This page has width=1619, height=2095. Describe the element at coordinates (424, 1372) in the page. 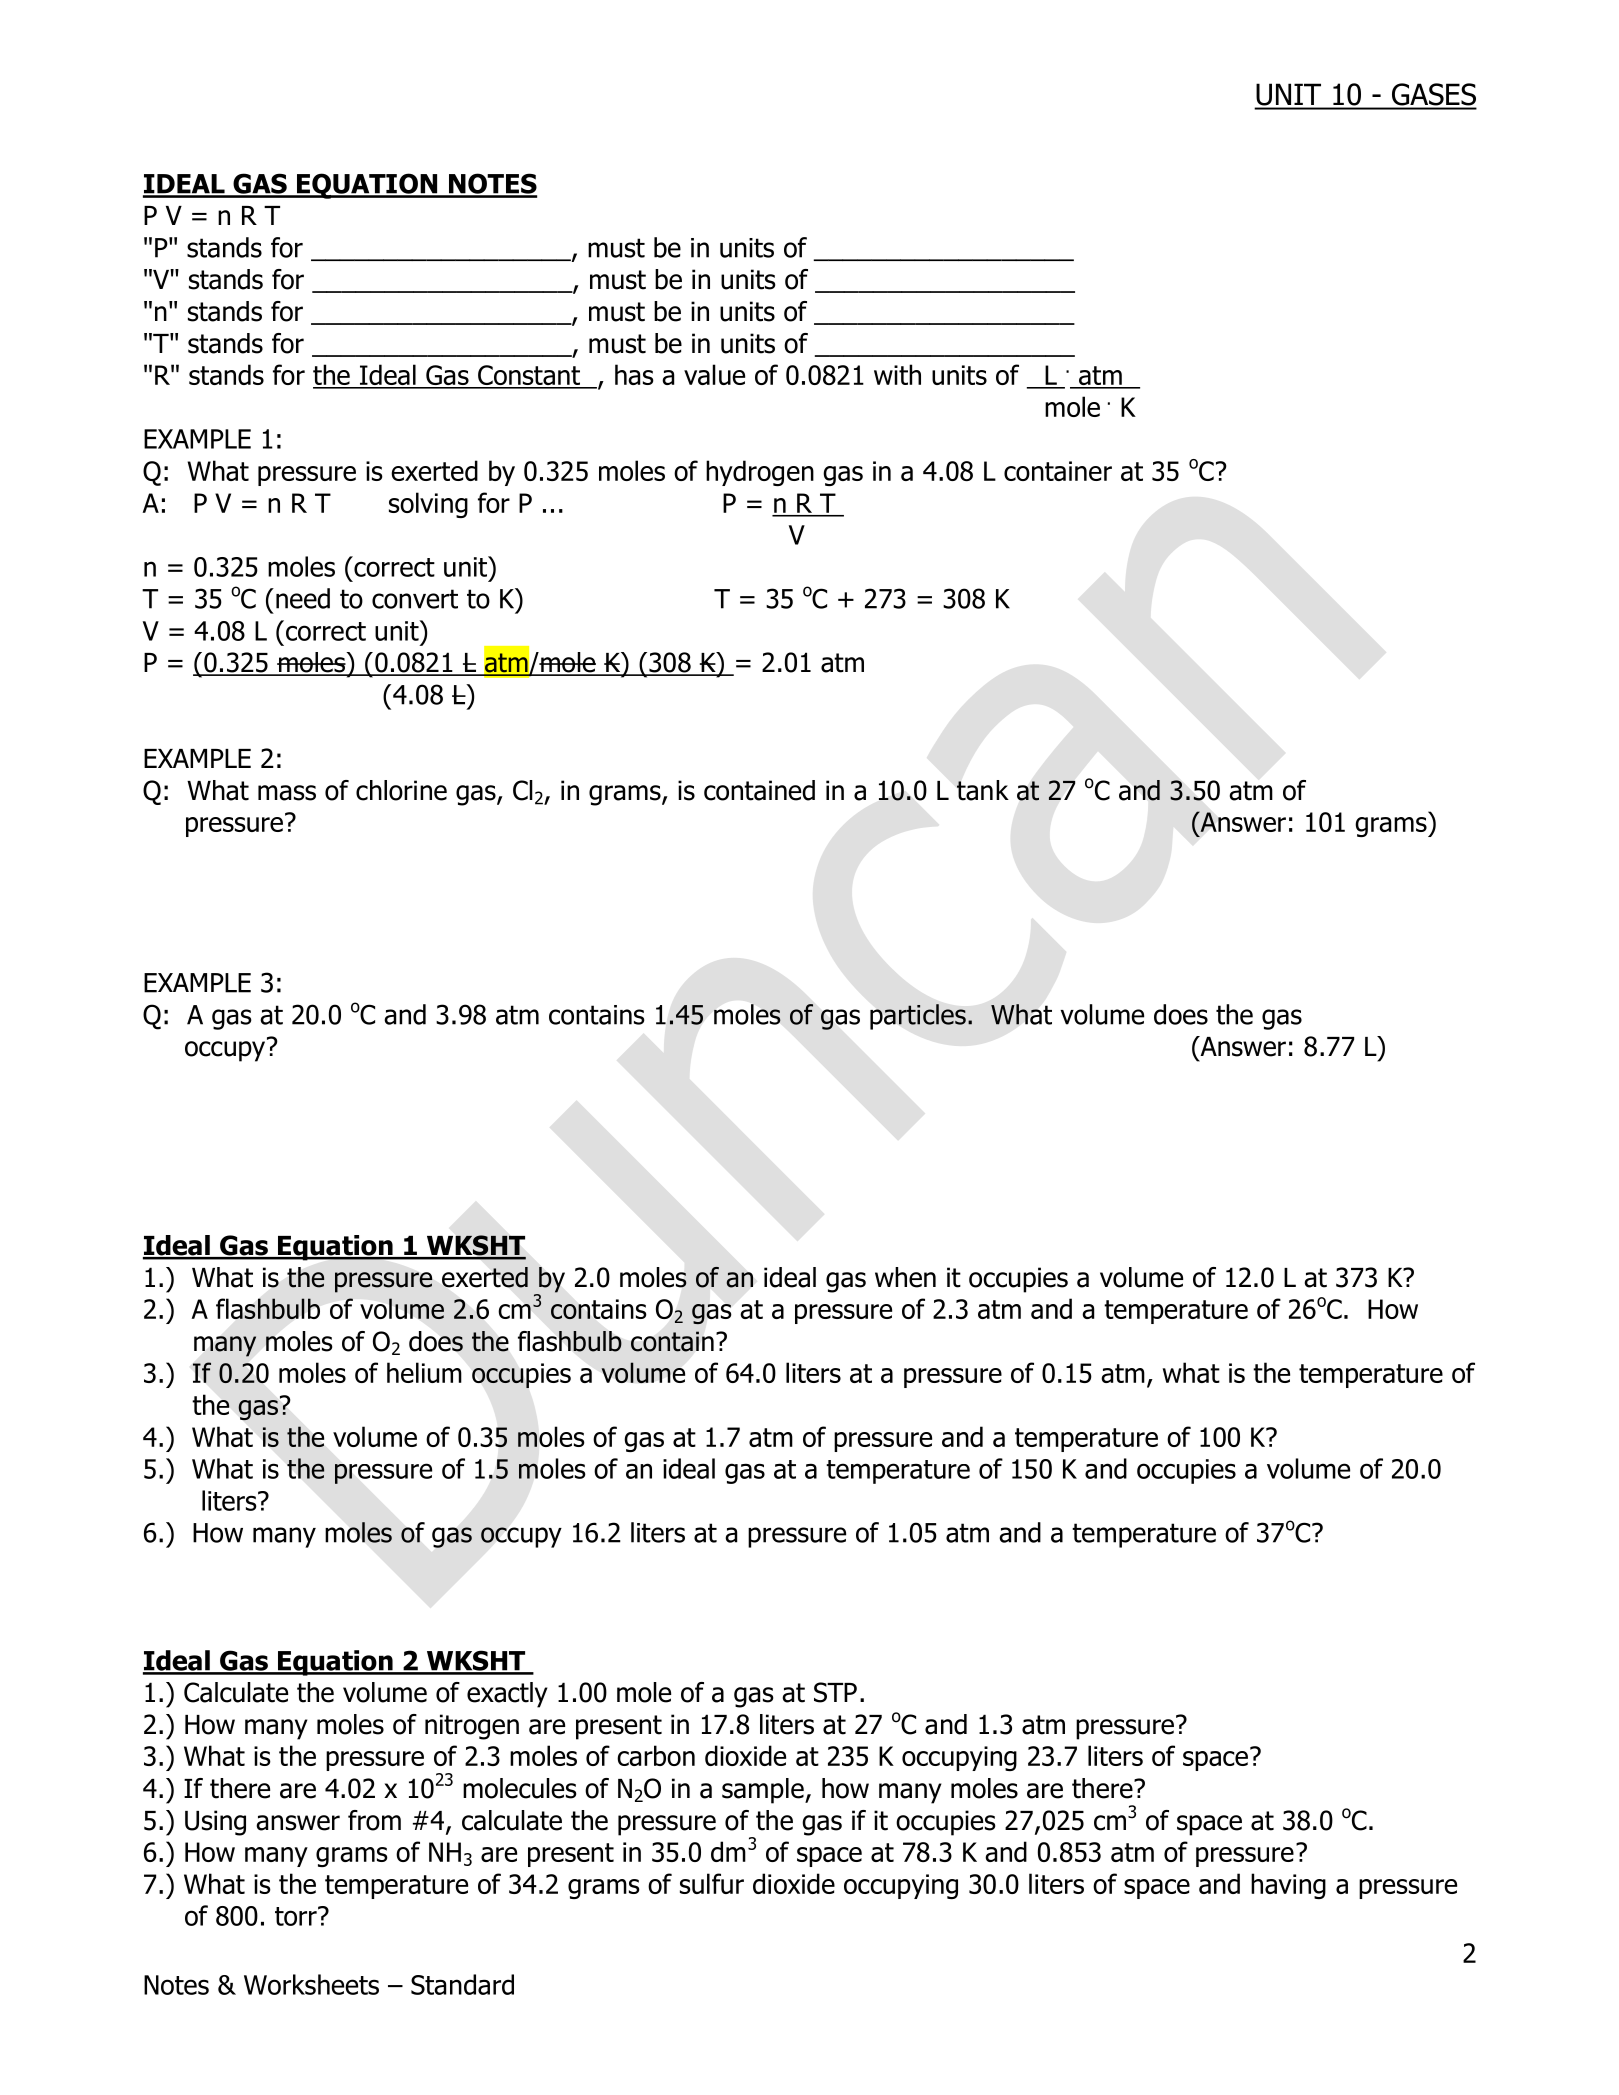

I see `helium` at that location.
